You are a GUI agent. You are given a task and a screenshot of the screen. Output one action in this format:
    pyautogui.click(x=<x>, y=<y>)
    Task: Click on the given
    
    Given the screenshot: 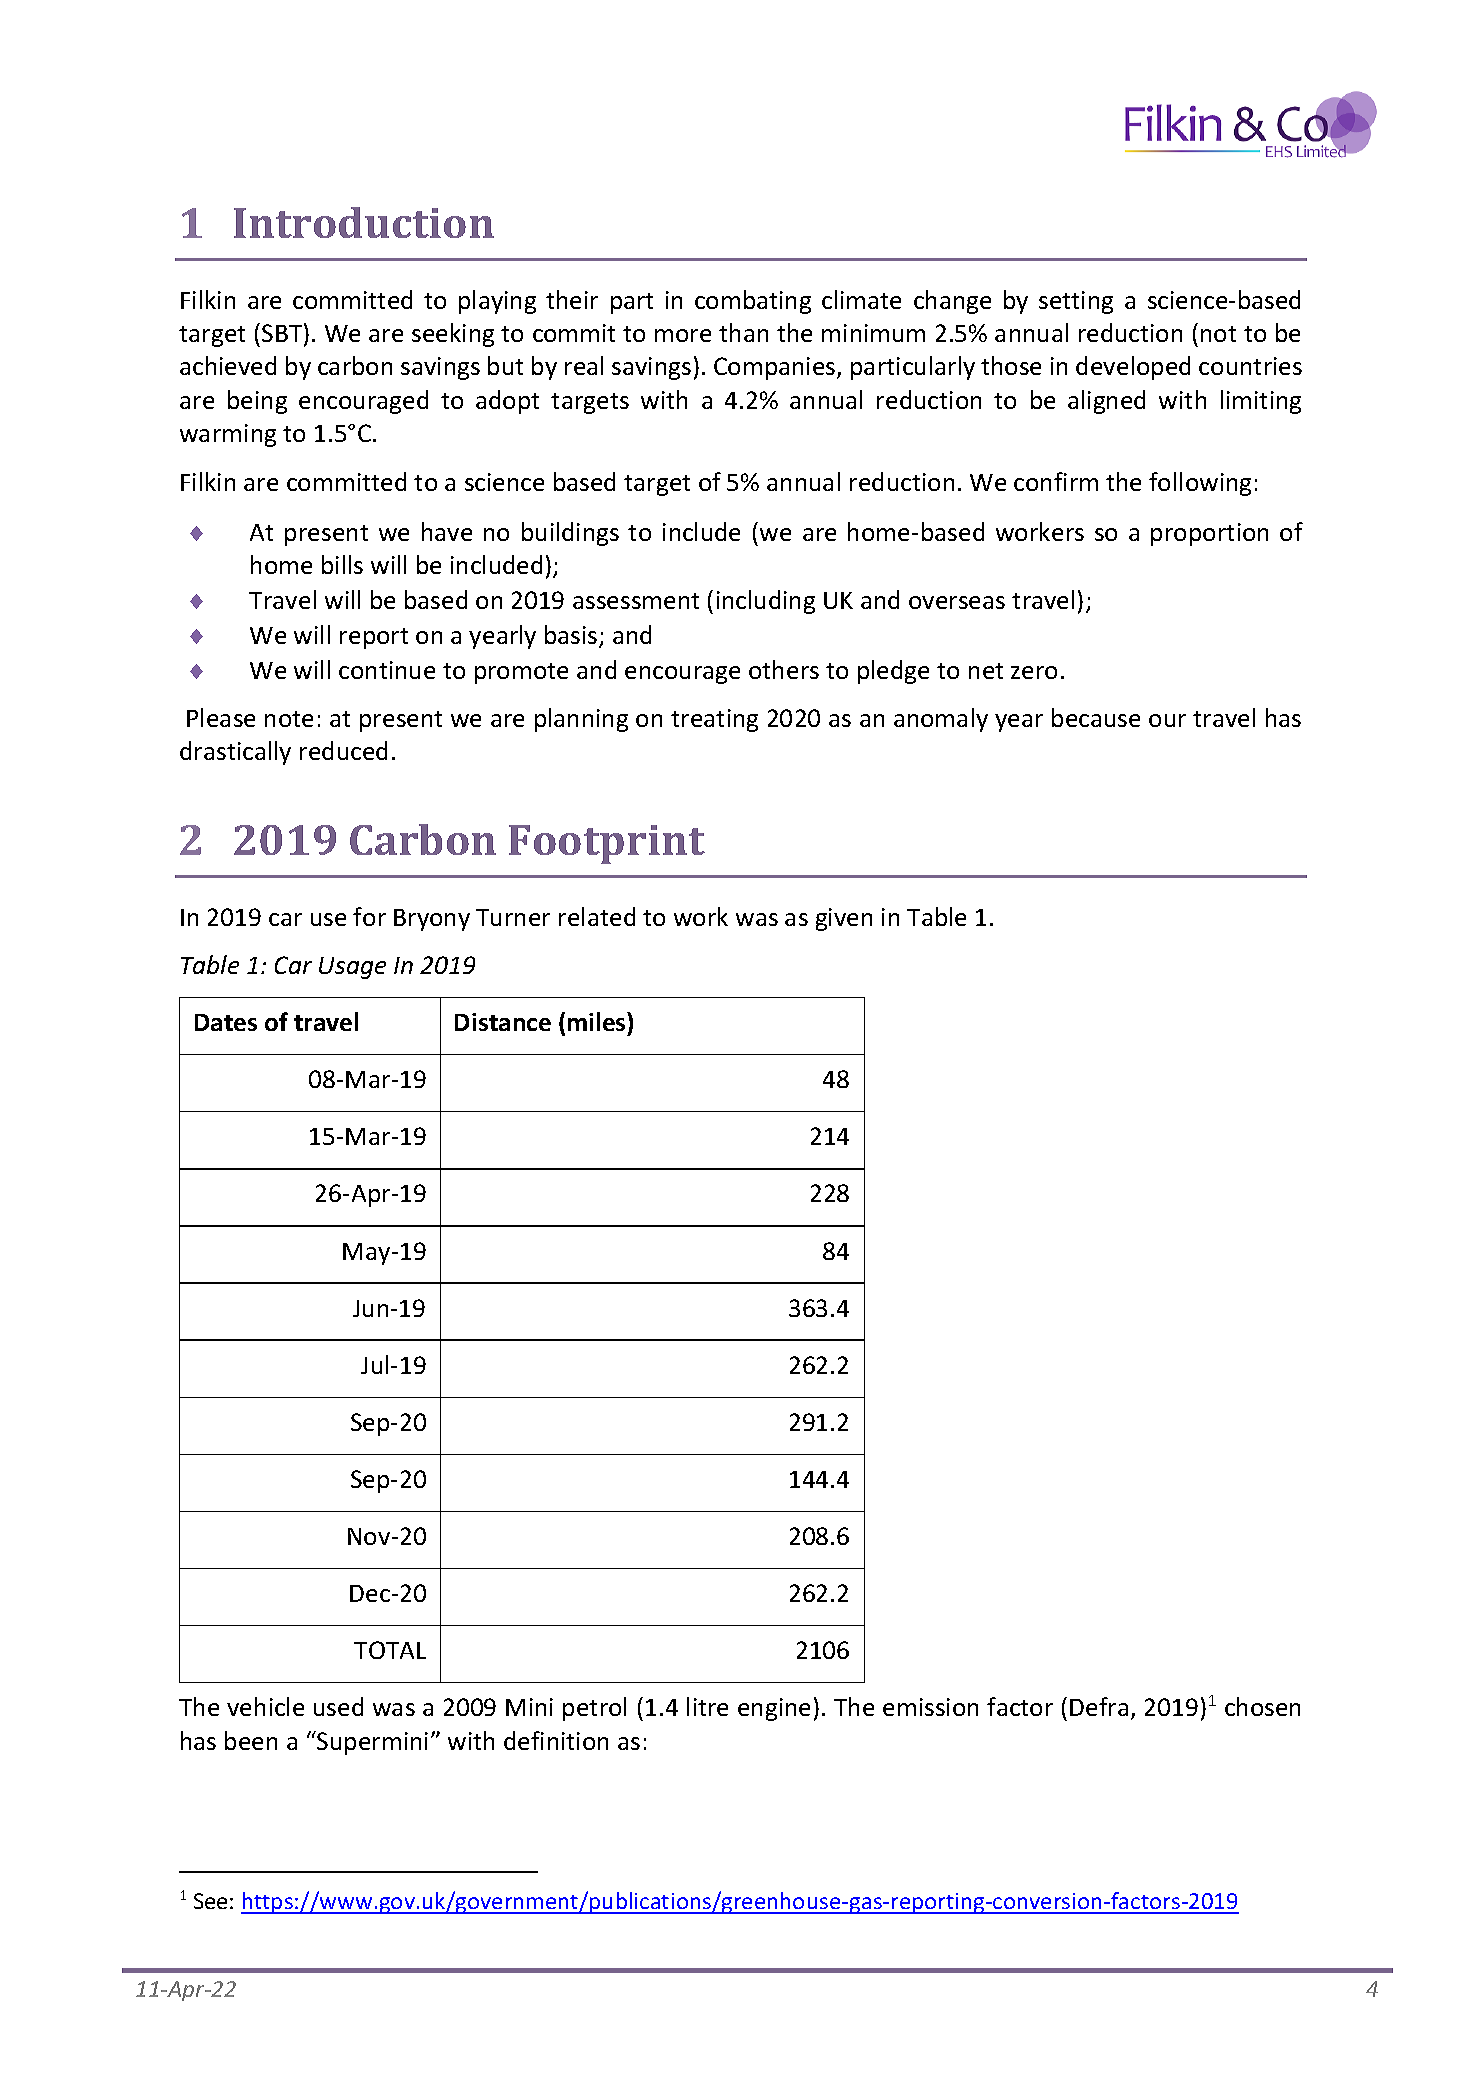 What is the action you would take?
    pyautogui.click(x=844, y=919)
